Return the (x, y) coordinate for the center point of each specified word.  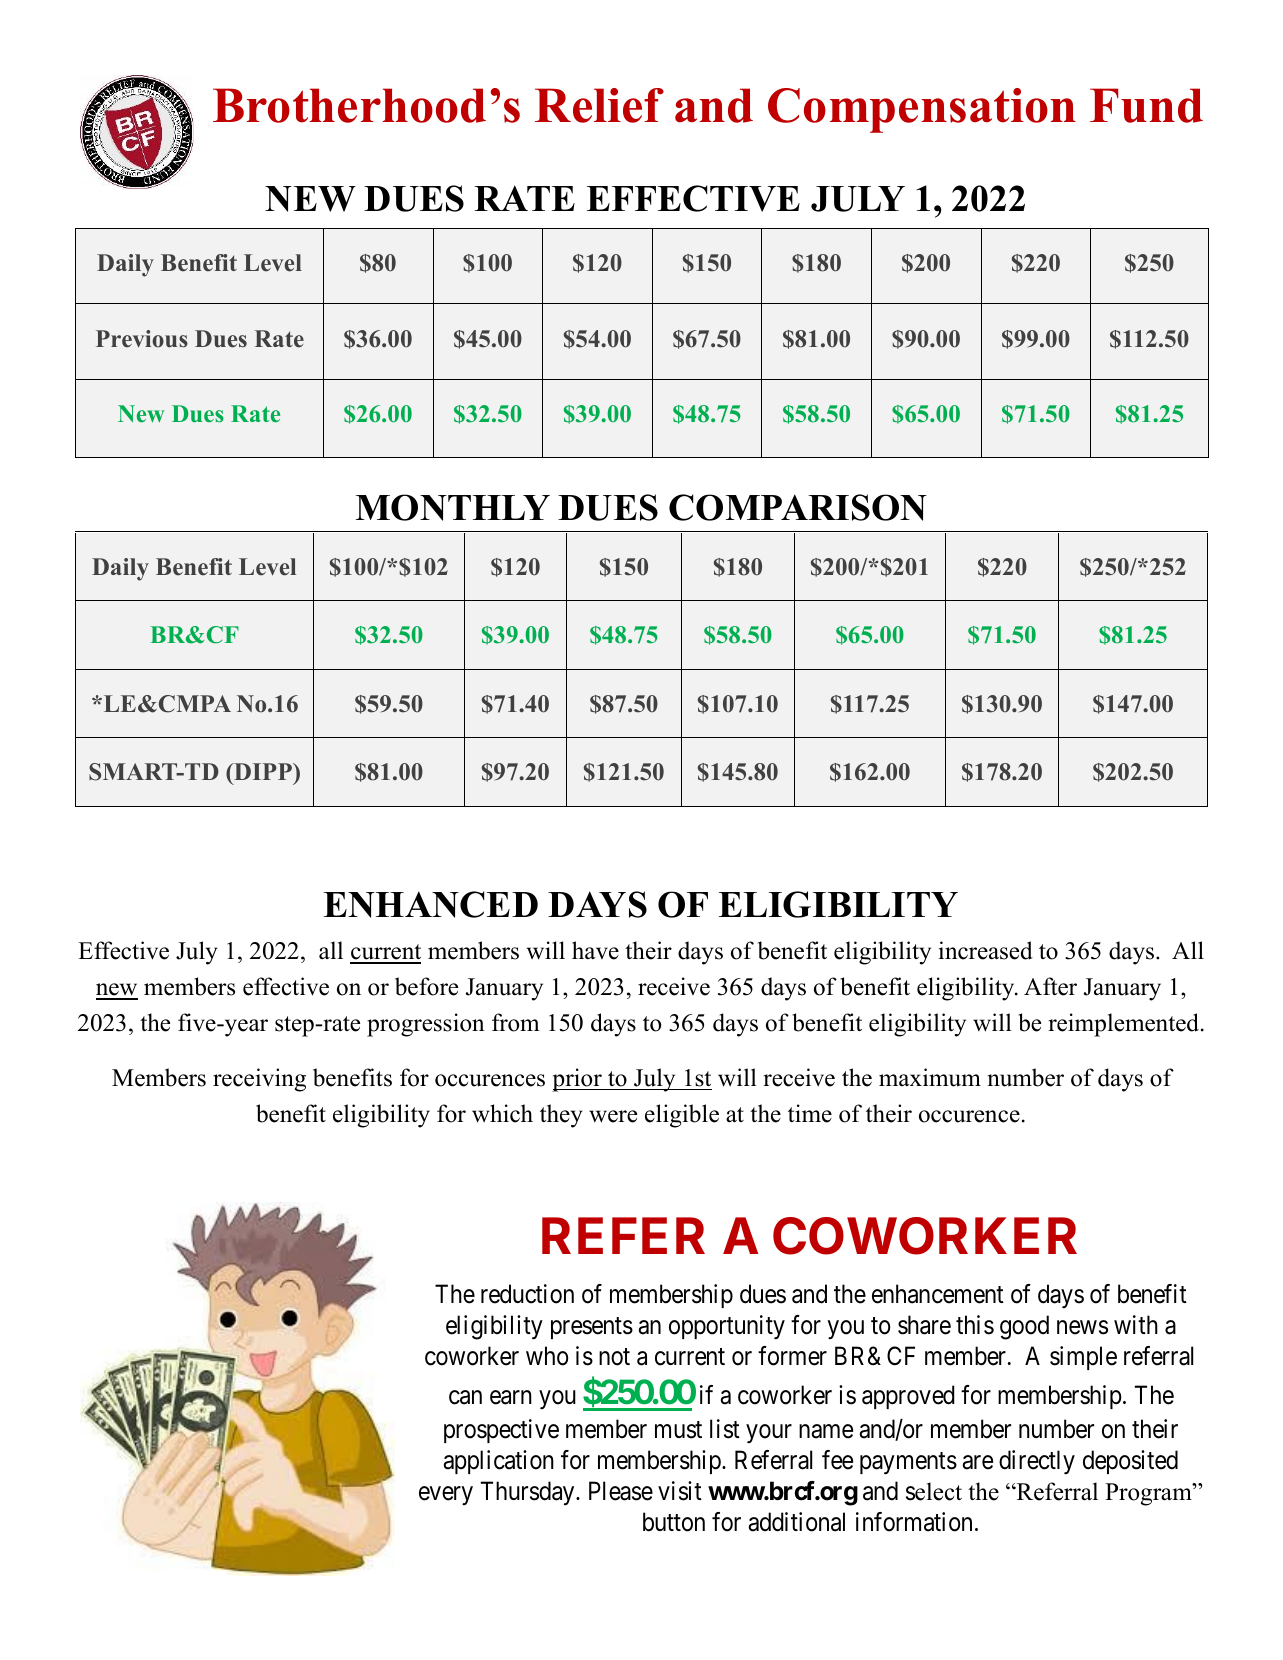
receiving (259, 1080)
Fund (1146, 105)
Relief (599, 105)
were (613, 1116)
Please (621, 1491)
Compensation (922, 110)
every (446, 1496)
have (595, 950)
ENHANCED (431, 904)
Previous (142, 339)
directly (1037, 1462)
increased (986, 950)
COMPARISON (798, 507)
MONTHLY (453, 507)
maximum (930, 1077)
